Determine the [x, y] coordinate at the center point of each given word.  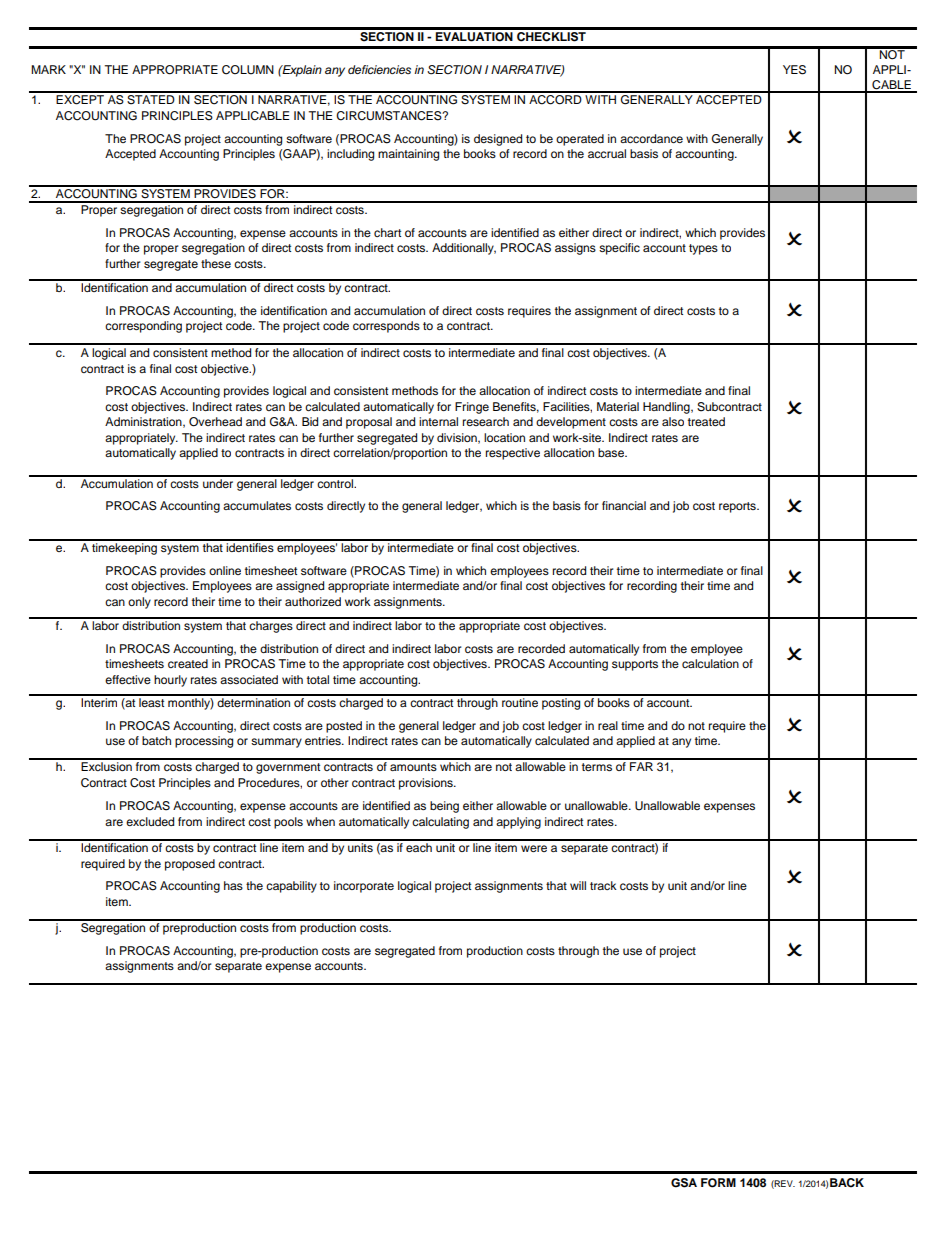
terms [597, 767]
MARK [48, 69]
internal [438, 421]
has [233, 885]
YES [794, 70]
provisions [427, 784]
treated [706, 421]
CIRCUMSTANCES [390, 116]
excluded [150, 821]
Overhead [215, 422]
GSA [684, 1183]
